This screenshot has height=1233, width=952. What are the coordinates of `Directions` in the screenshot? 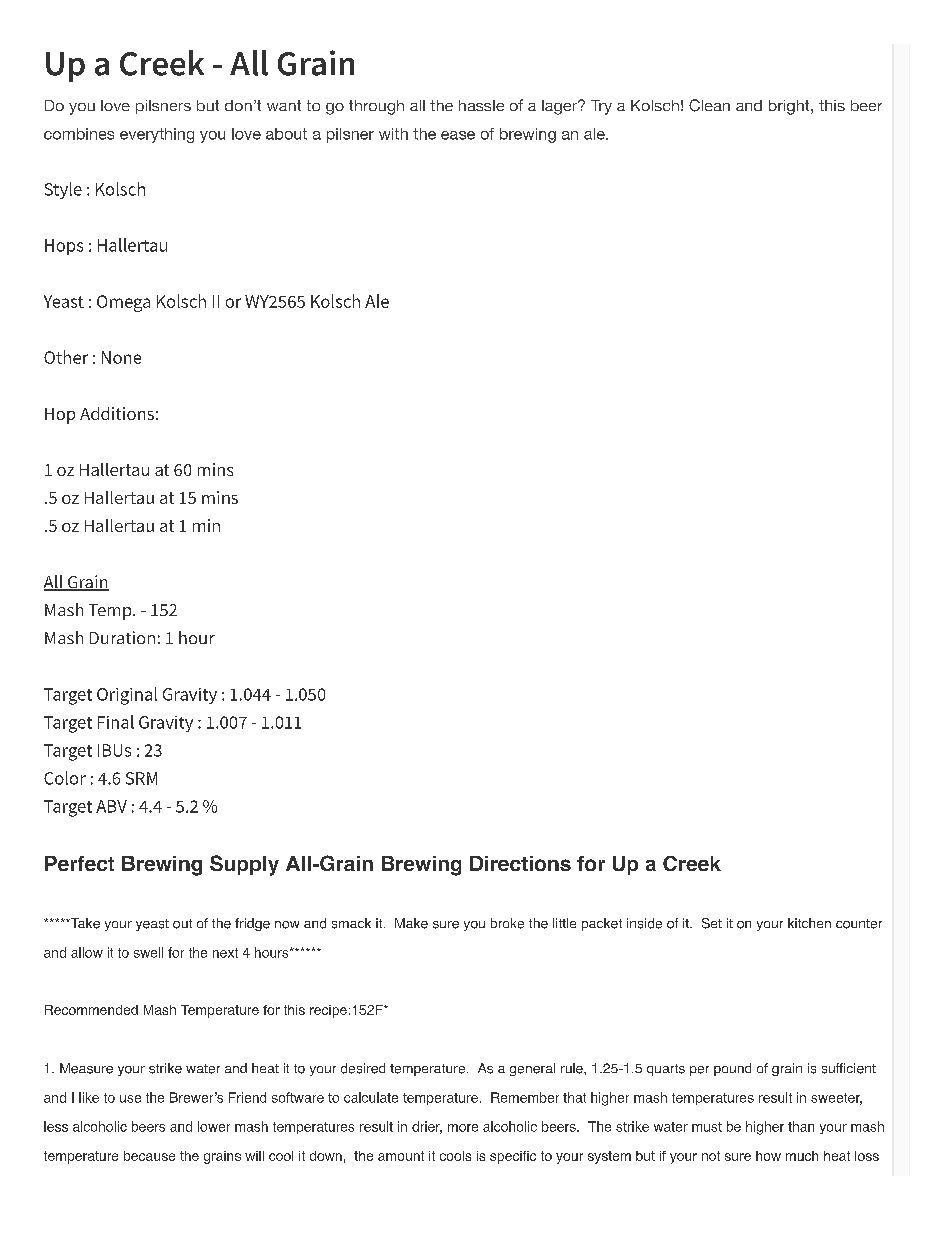 It's located at (520, 863).
